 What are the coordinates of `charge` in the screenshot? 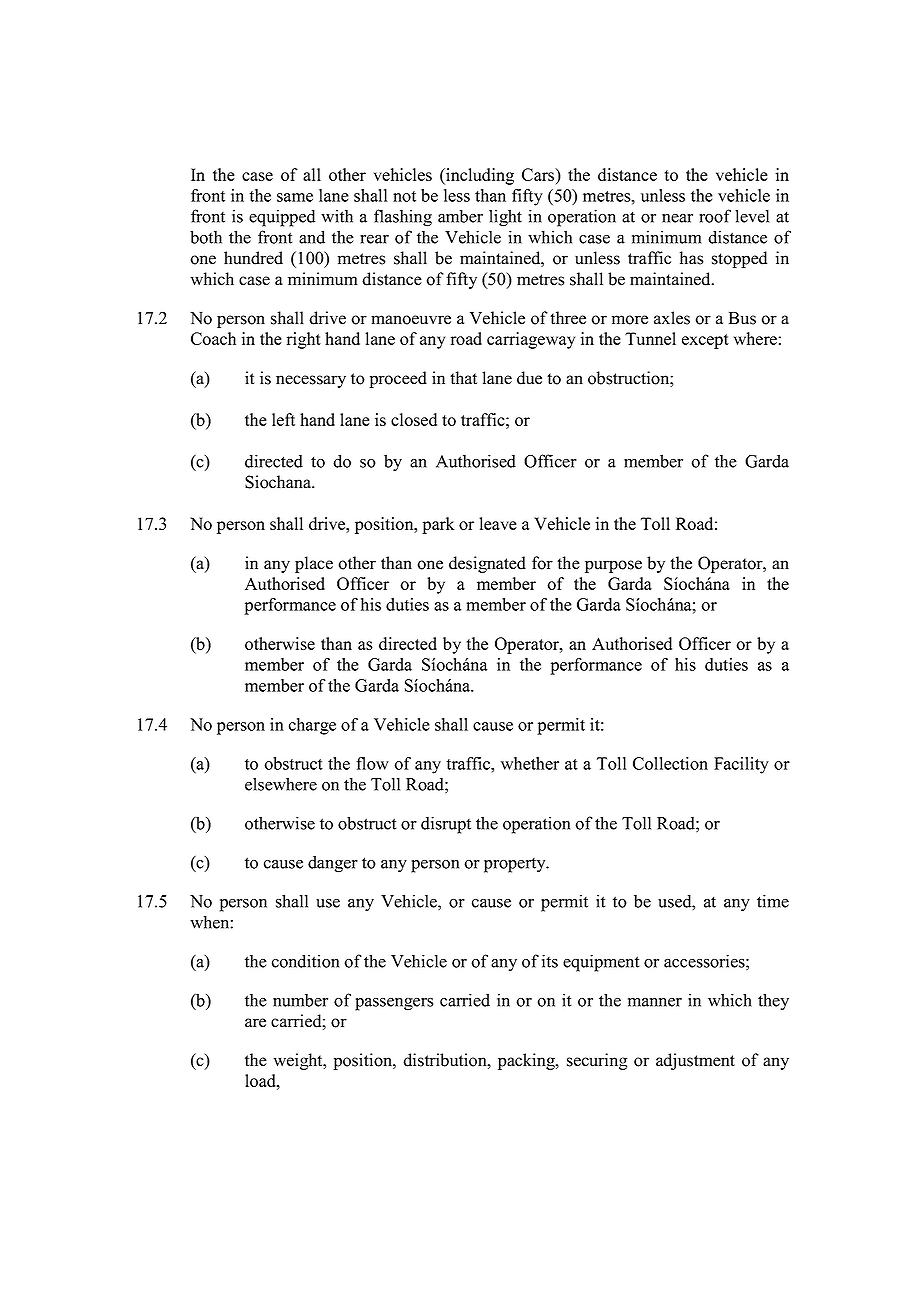 It's located at (312, 726).
